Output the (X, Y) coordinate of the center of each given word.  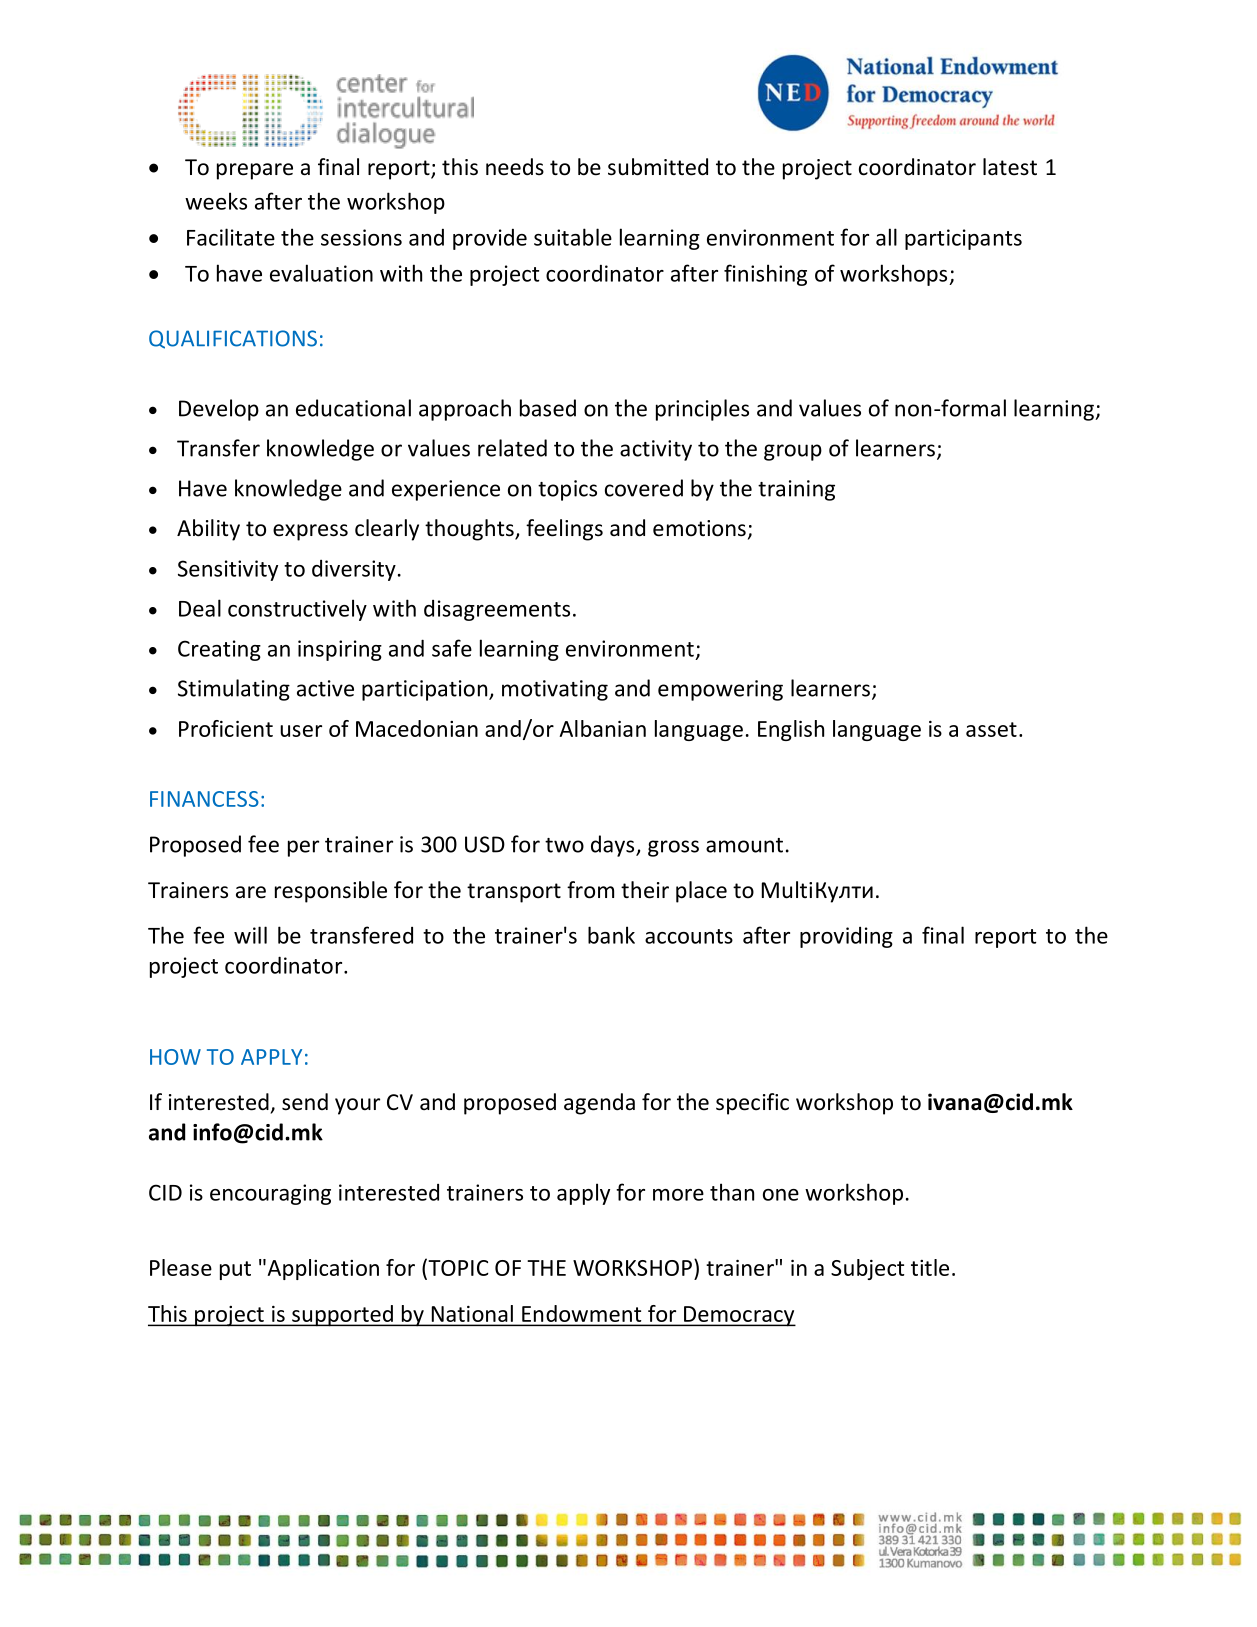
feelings (564, 530)
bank (611, 935)
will (250, 935)
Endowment (581, 1313)
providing (846, 937)
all (886, 237)
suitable (573, 237)
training (796, 490)
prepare (255, 171)
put (235, 1270)
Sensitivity (228, 570)
